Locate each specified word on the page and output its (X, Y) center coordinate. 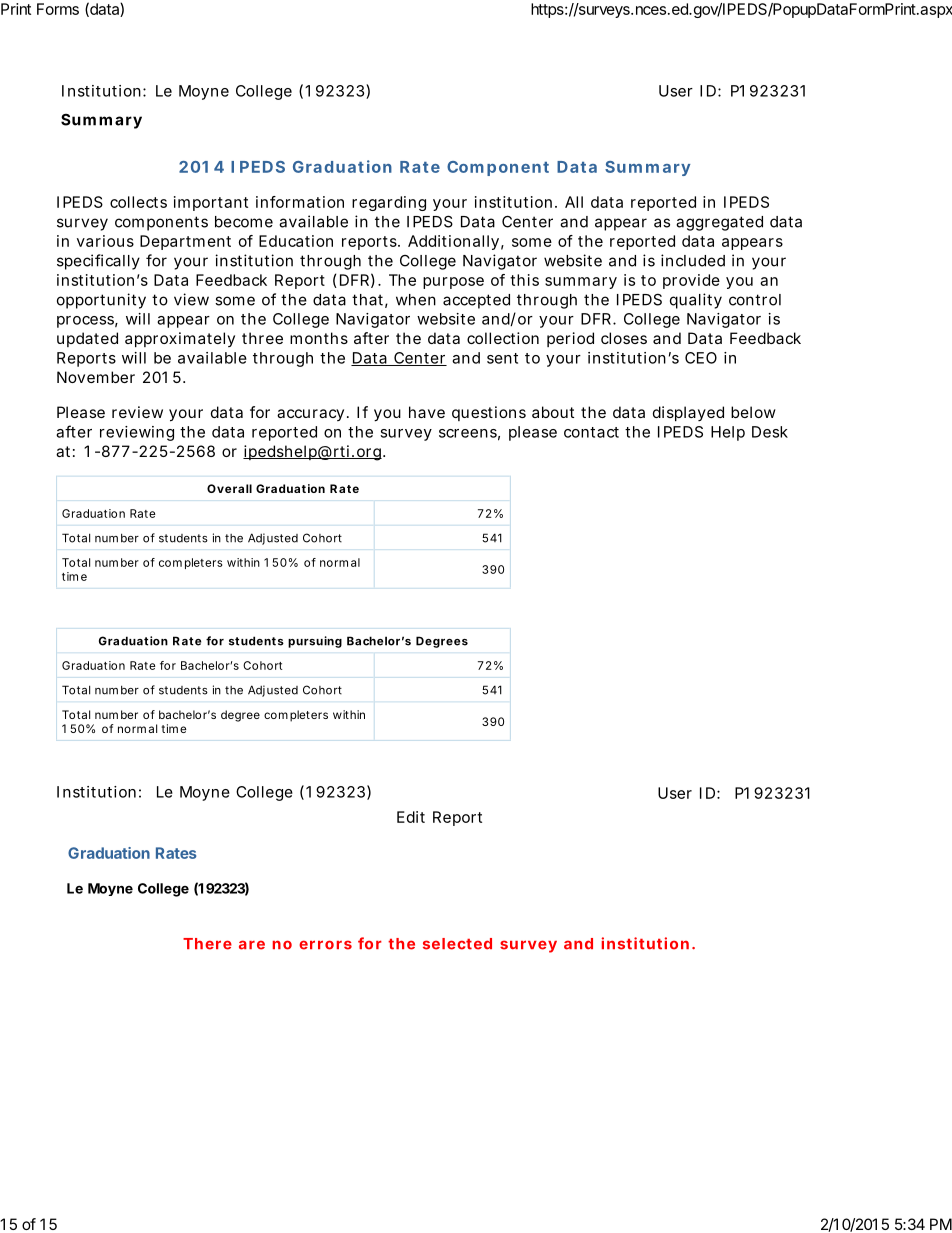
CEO (701, 358)
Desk (770, 432)
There (207, 944)
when (416, 300)
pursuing (315, 642)
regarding (389, 203)
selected (457, 944)
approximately (180, 339)
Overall (229, 488)
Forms (58, 9)
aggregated (719, 223)
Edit (411, 817)
